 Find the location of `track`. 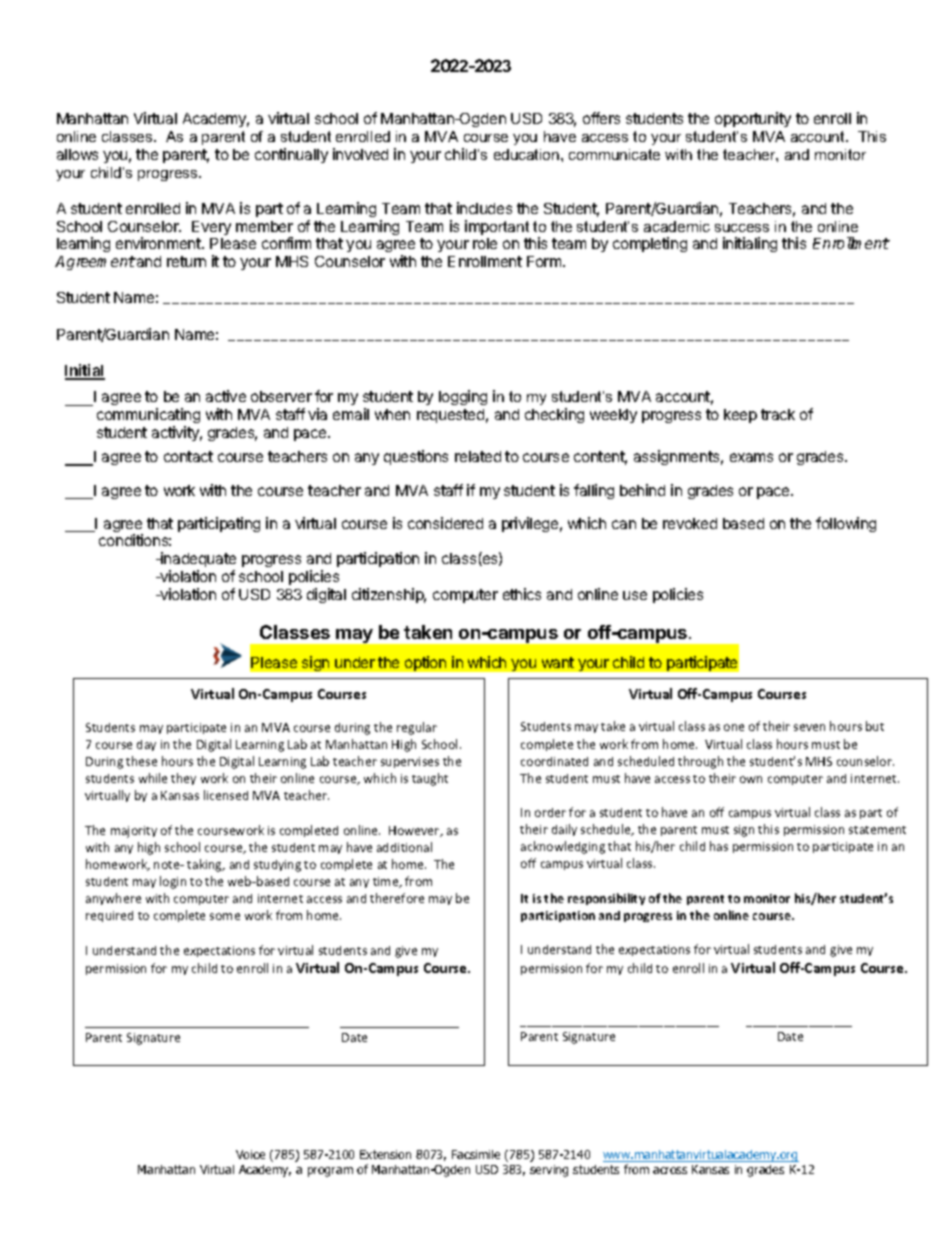

track is located at coordinates (778, 414).
